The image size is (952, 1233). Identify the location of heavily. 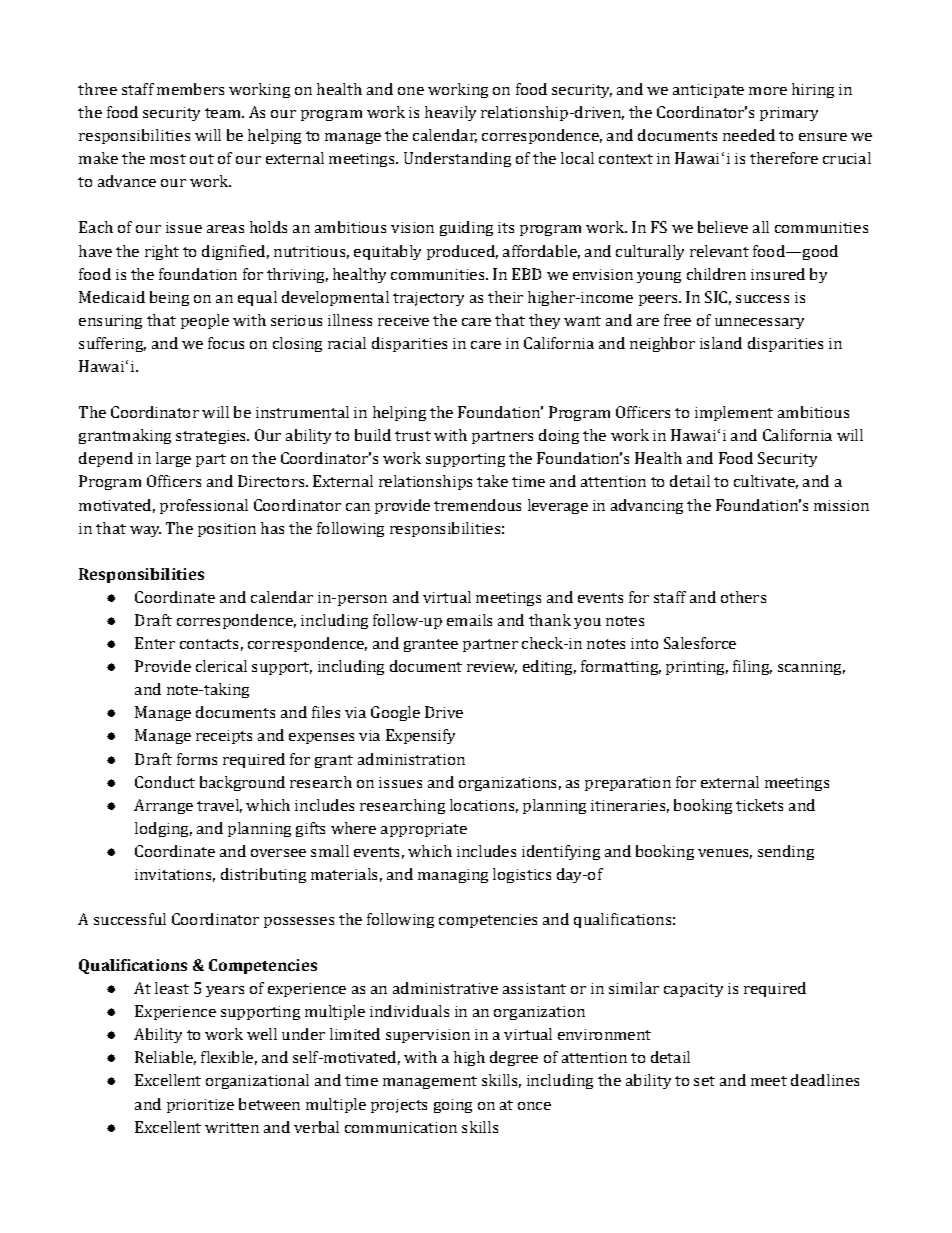
(450, 113).
